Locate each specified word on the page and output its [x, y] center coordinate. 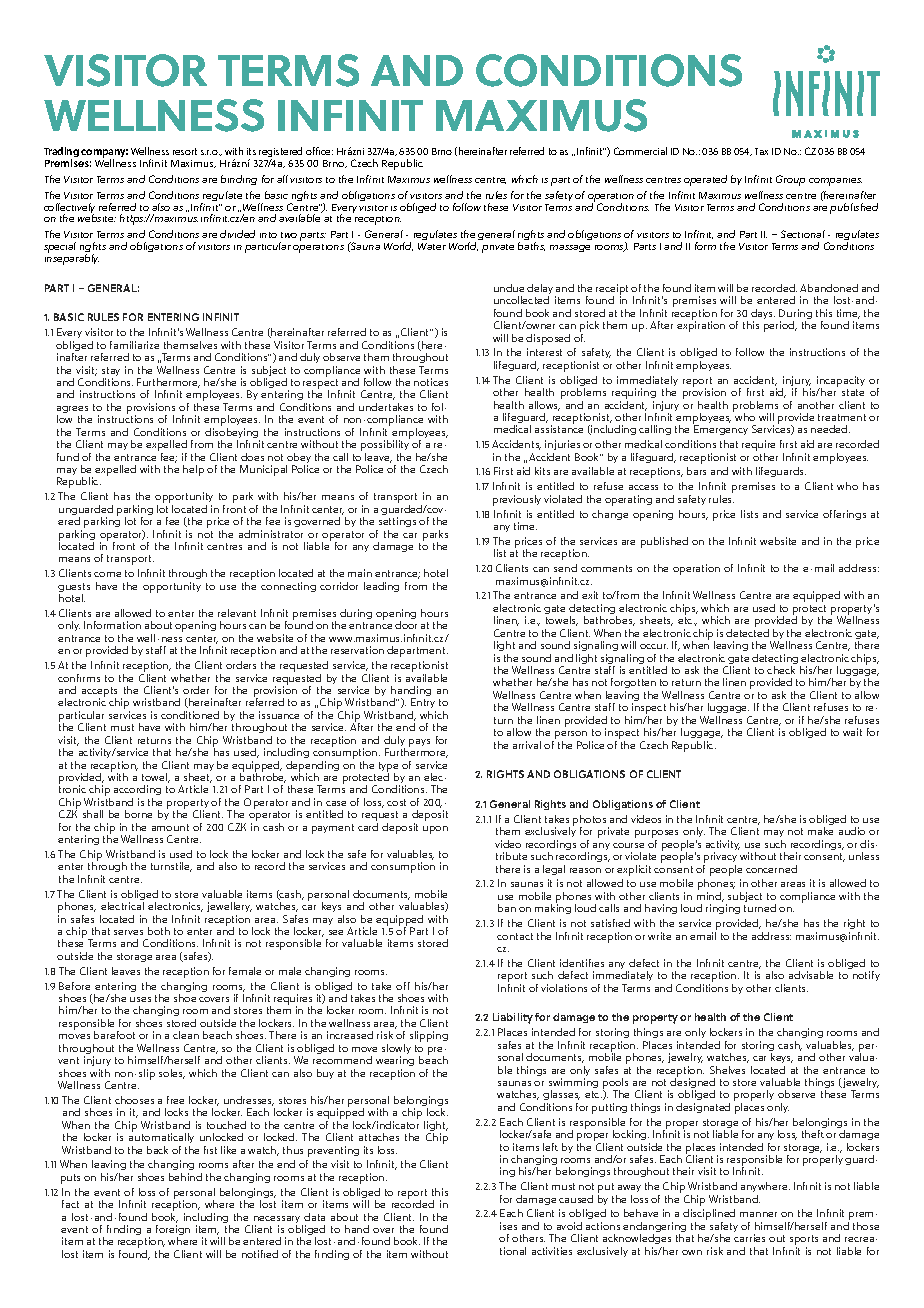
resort [185, 151]
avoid [569, 1226]
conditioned [190, 715]
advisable [811, 975]
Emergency [721, 430]
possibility [385, 446]
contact [515, 936]
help [193, 470]
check [781, 670]
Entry [423, 705]
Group [790, 180]
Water [432, 246]
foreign [173, 1231]
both [159, 931]
